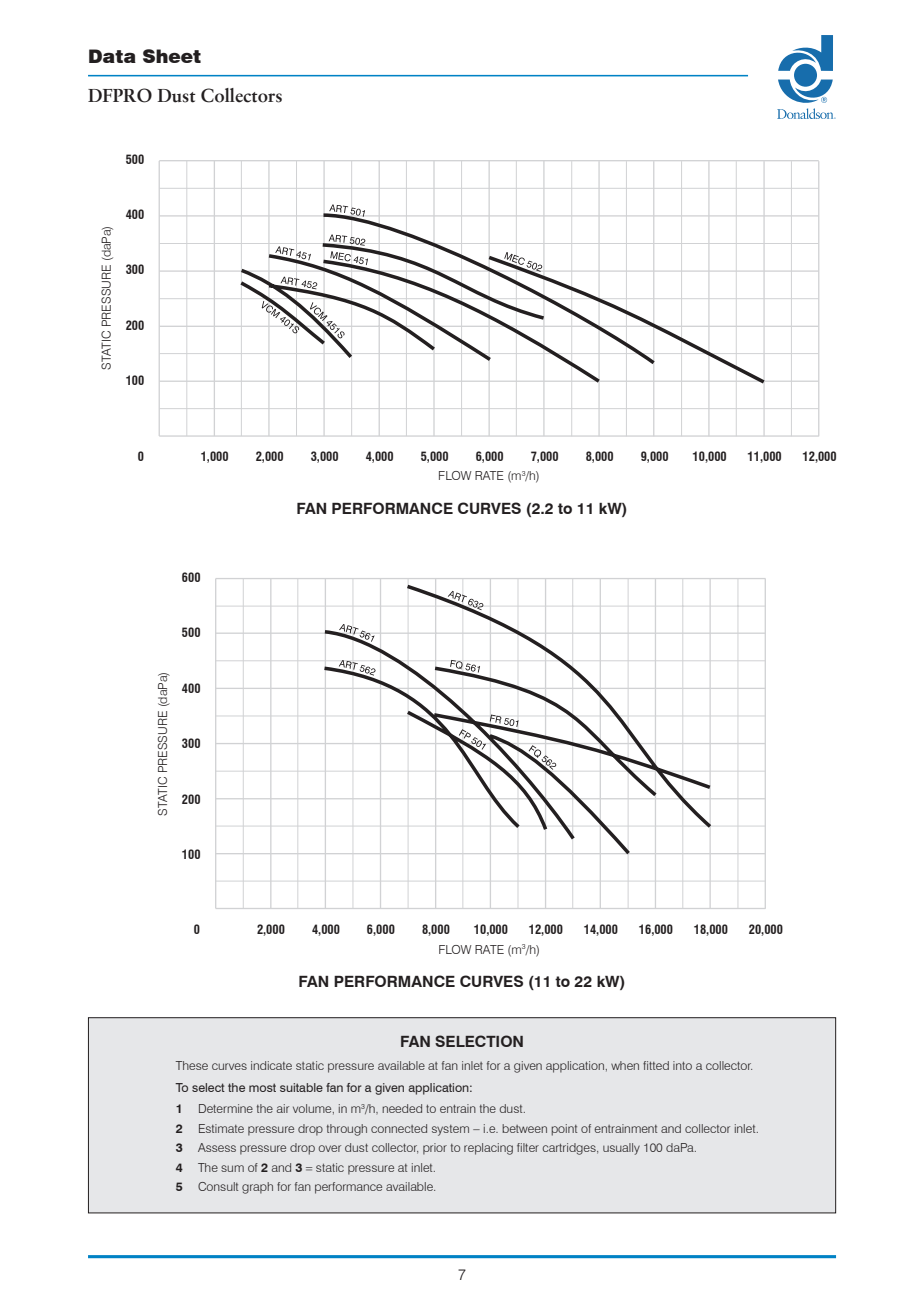 This screenshot has height=1308, width=924. I want to click on when, so click(625, 1065).
